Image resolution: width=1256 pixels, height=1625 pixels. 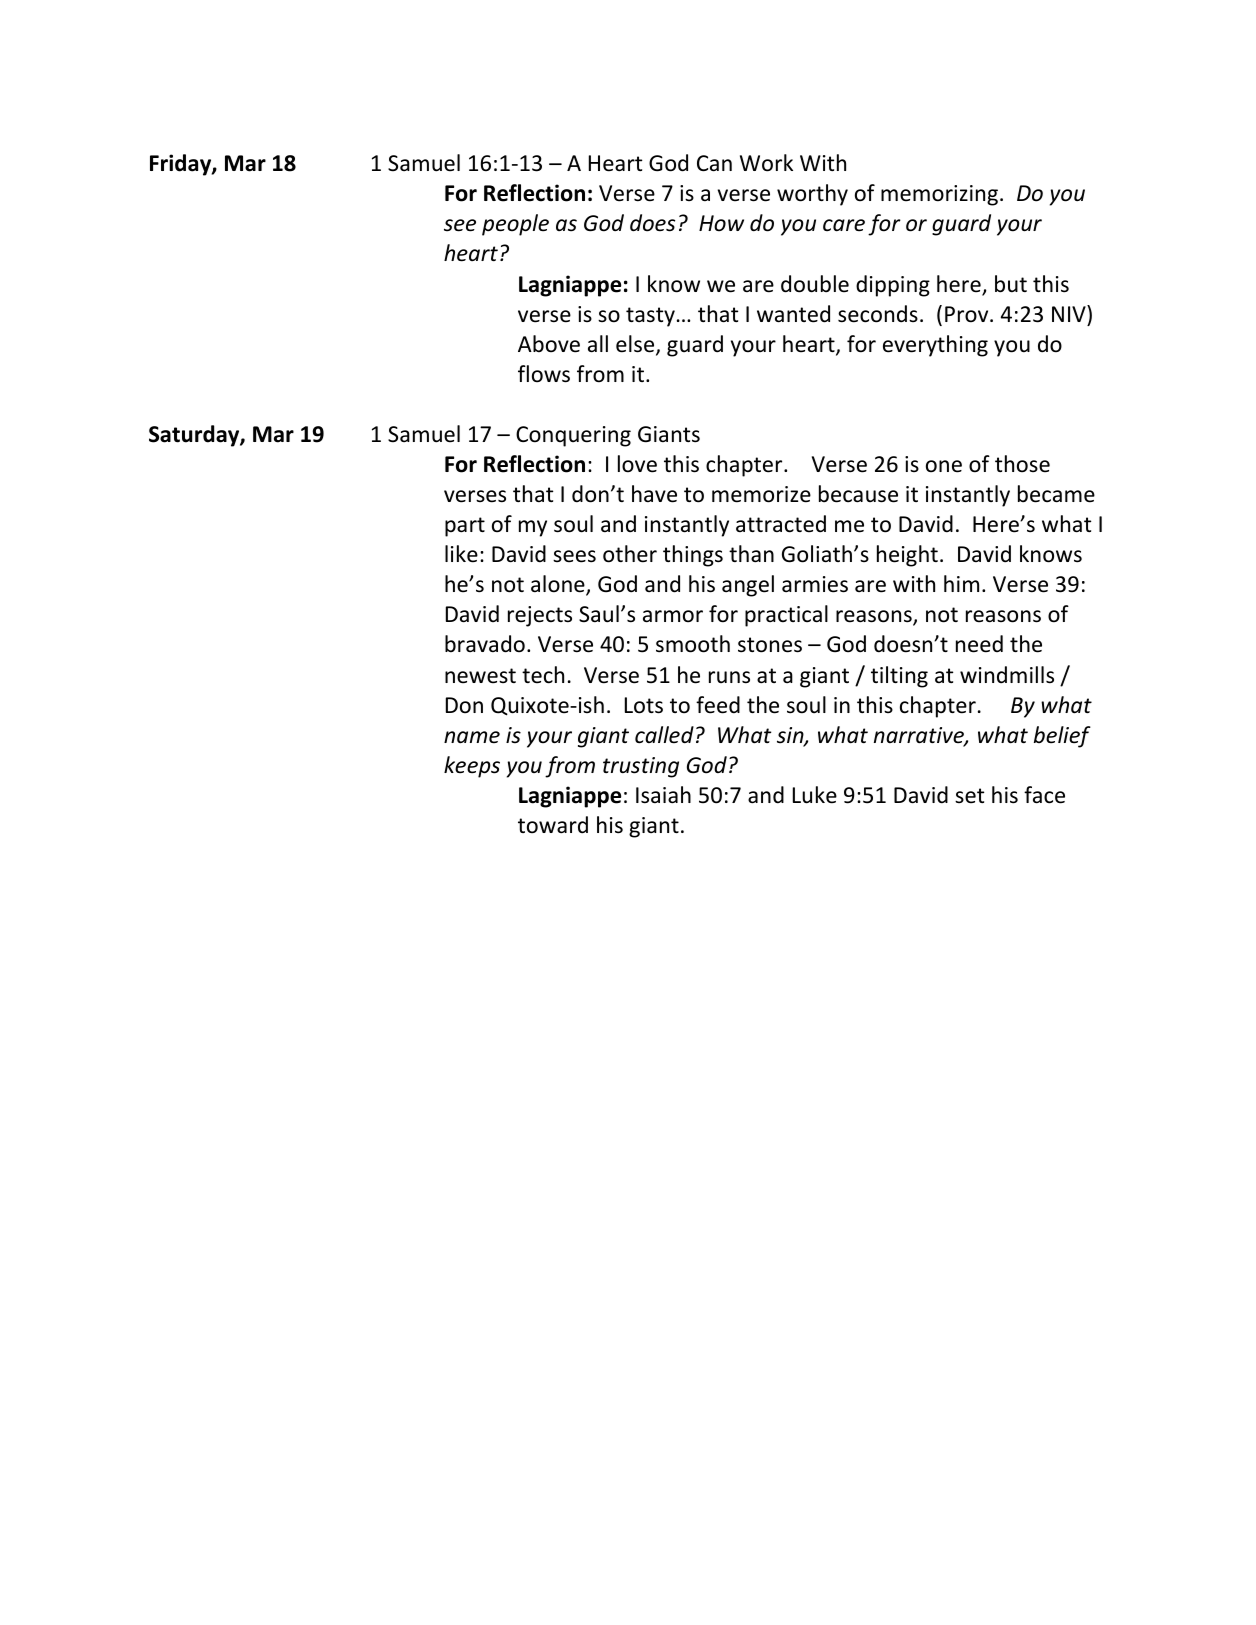 I want to click on Work, so click(x=766, y=163).
